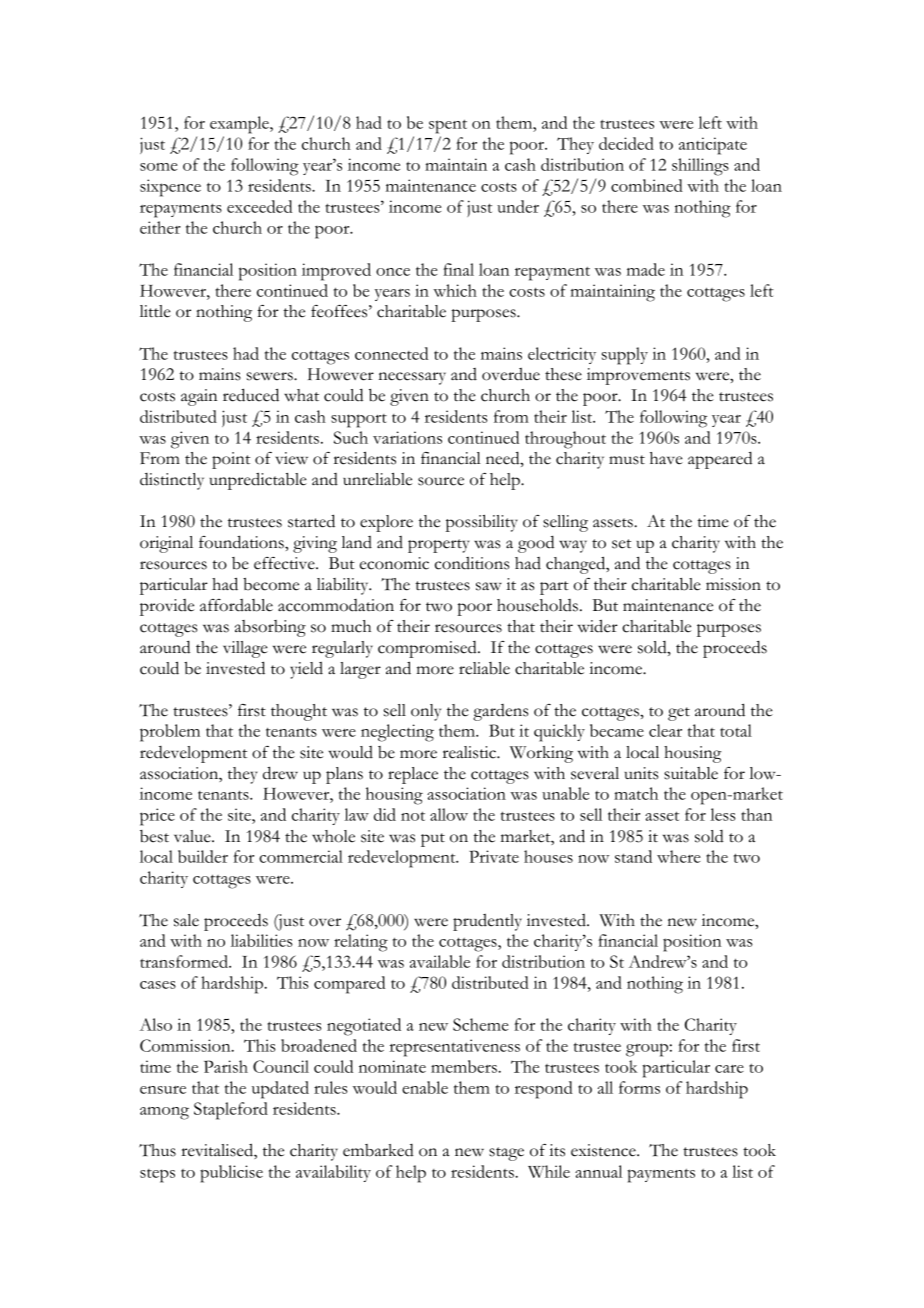  Describe the element at coordinates (231, 1174) in the page. I see `publicise` at that location.
